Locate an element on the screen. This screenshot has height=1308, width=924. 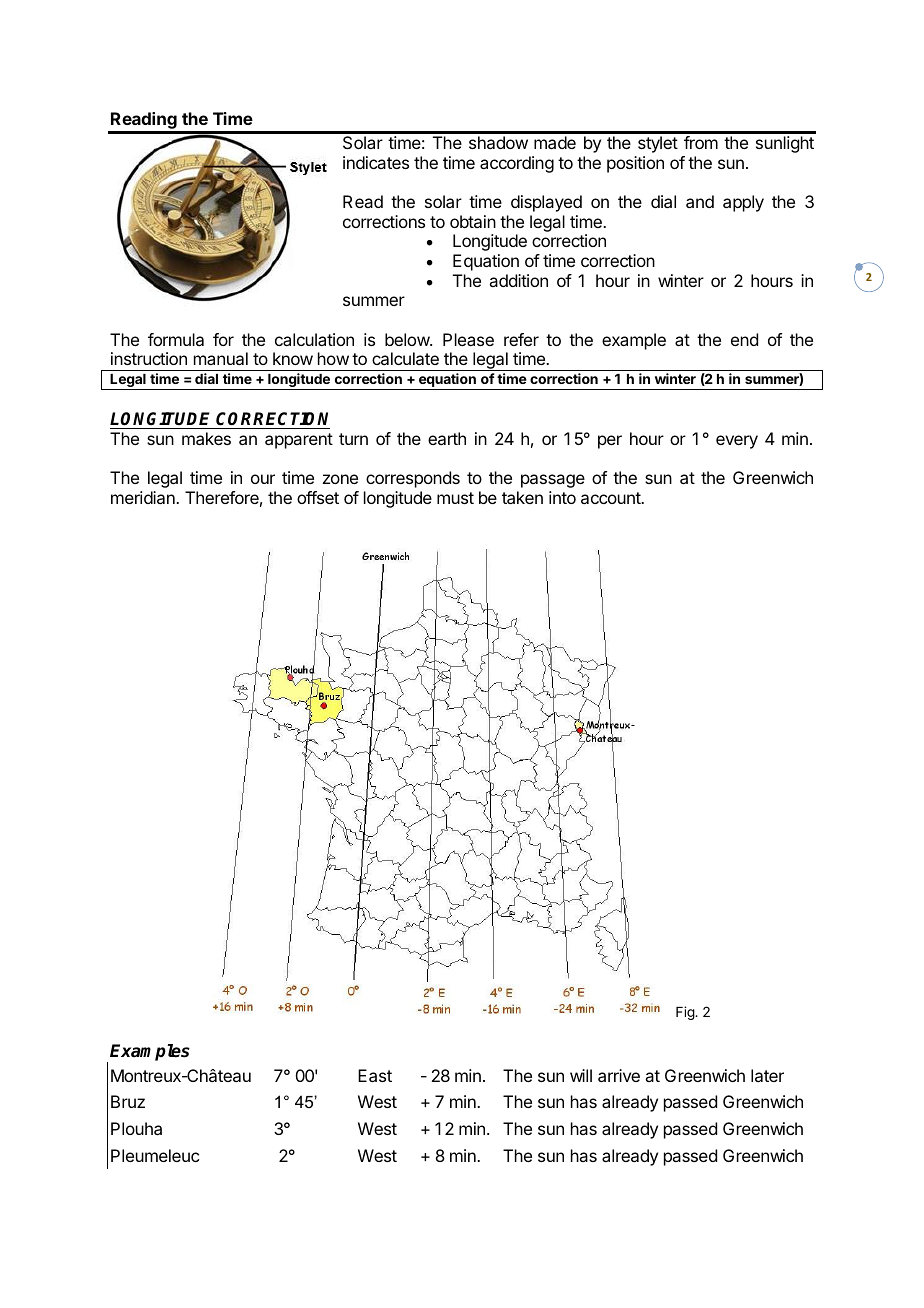
indicates is located at coordinates (376, 162).
